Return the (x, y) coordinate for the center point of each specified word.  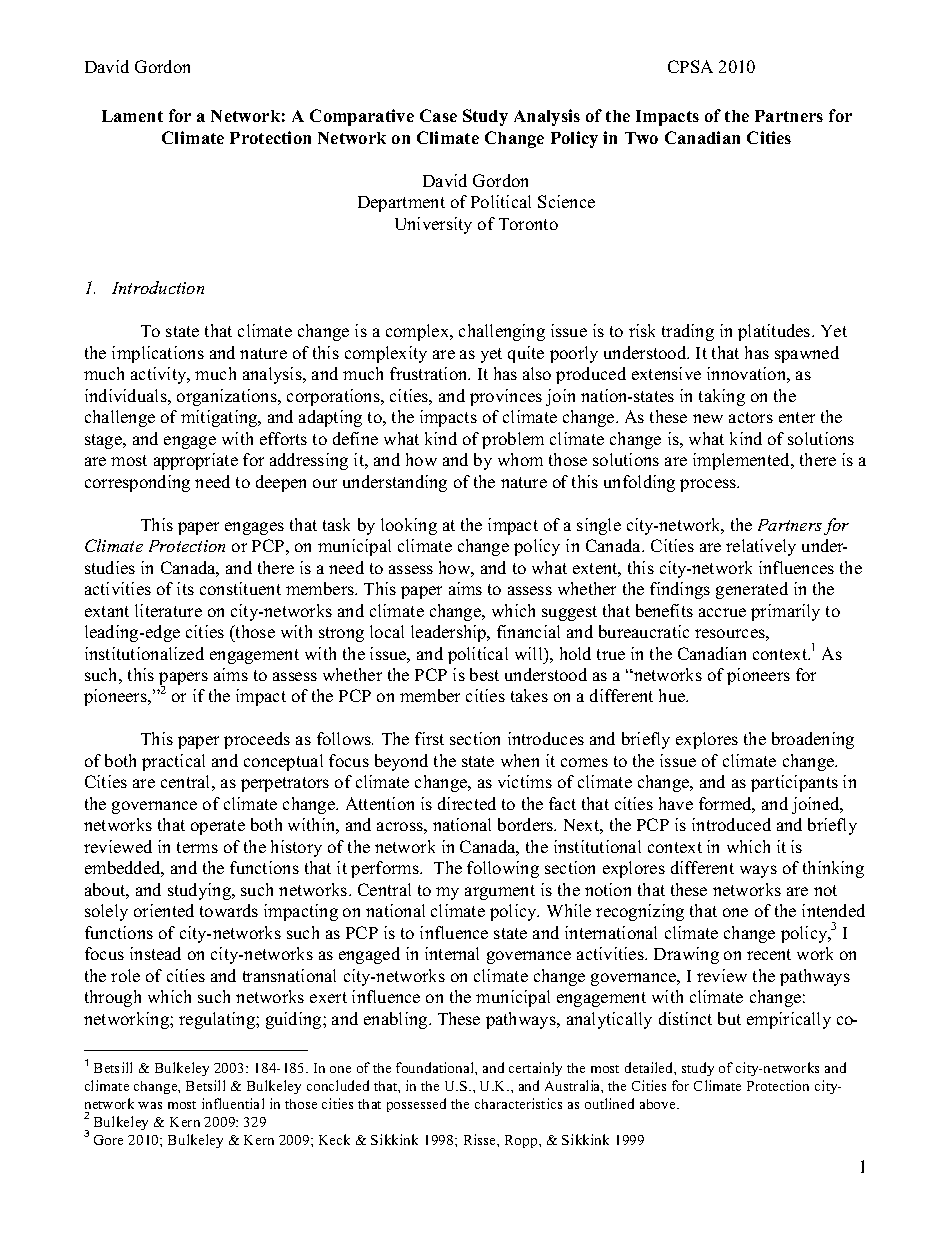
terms (197, 847)
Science (566, 201)
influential (233, 1103)
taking (722, 397)
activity (160, 375)
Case (438, 115)
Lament (132, 116)
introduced (731, 824)
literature (168, 610)
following (503, 869)
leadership (450, 633)
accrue (722, 612)
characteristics (518, 1103)
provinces (506, 397)
